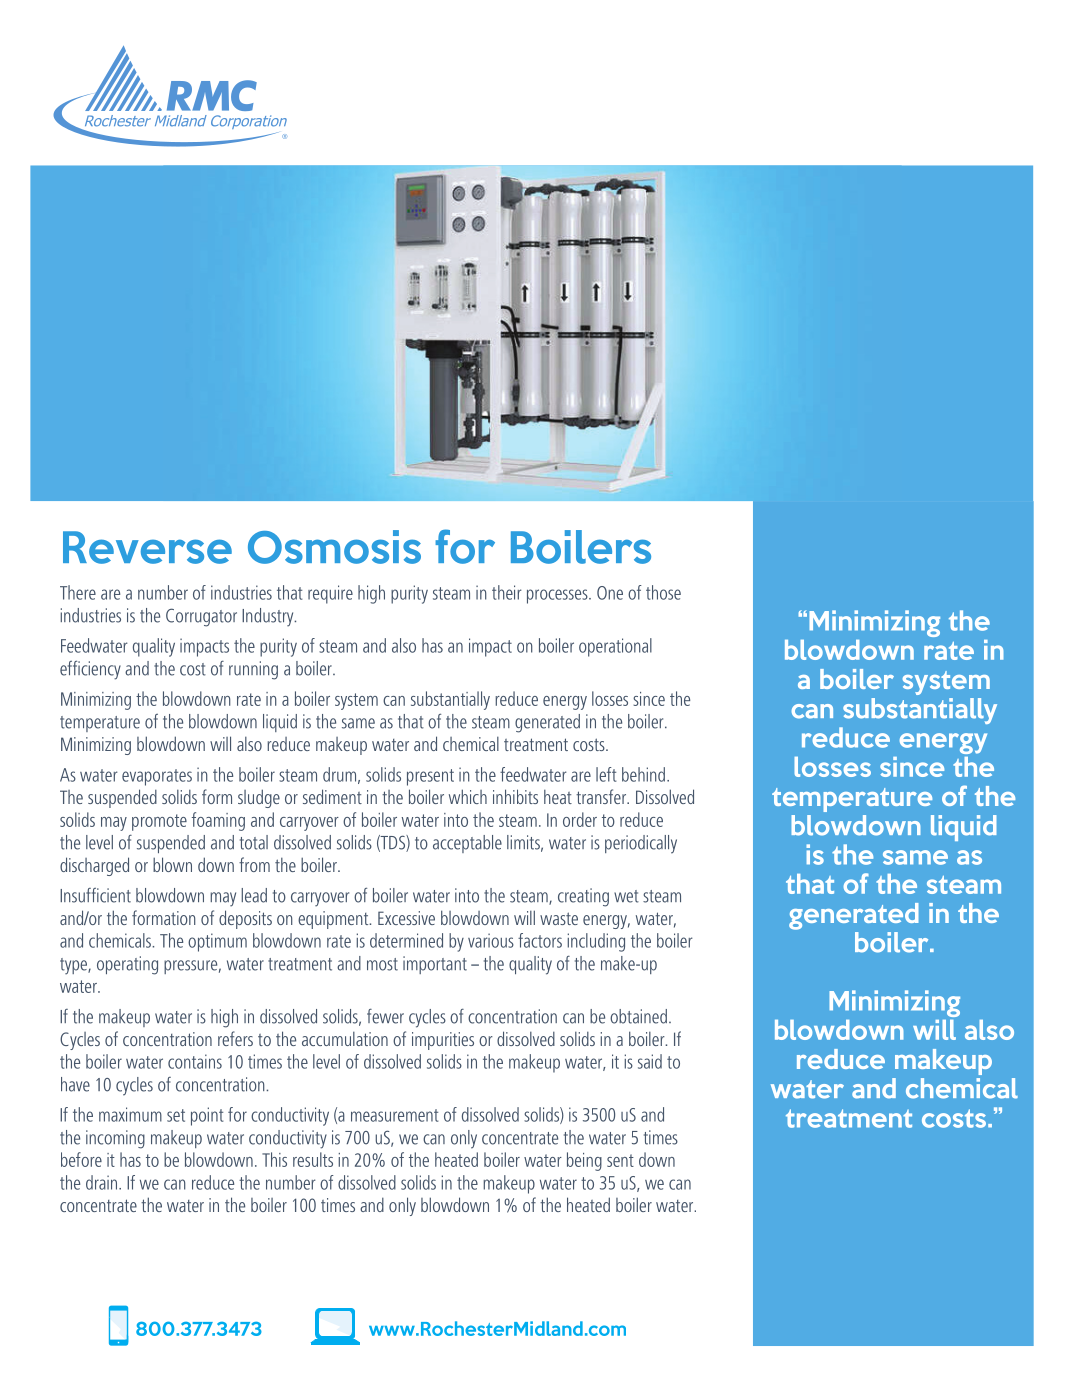  What do you see at coordinates (313, 1159) in the document?
I see `results` at bounding box center [313, 1159].
